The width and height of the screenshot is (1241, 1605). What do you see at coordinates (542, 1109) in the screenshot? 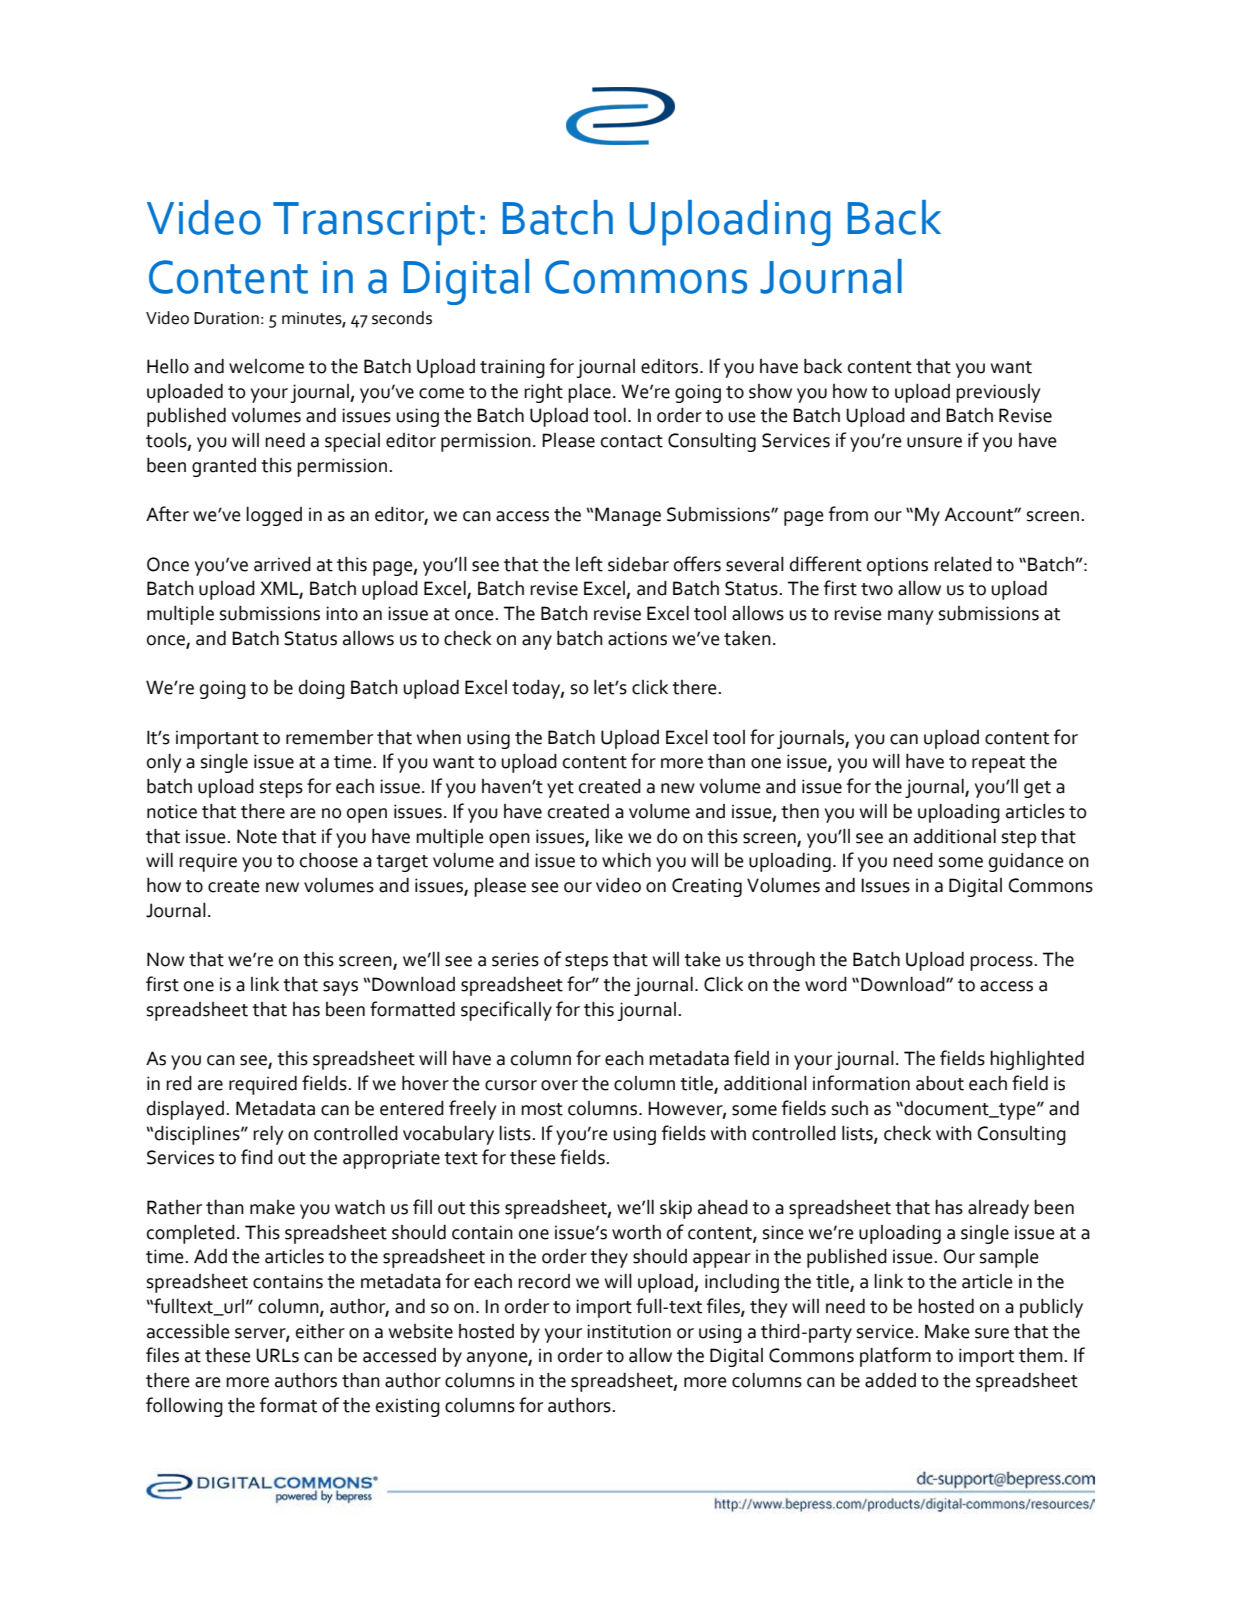
I see `most` at bounding box center [542, 1109].
